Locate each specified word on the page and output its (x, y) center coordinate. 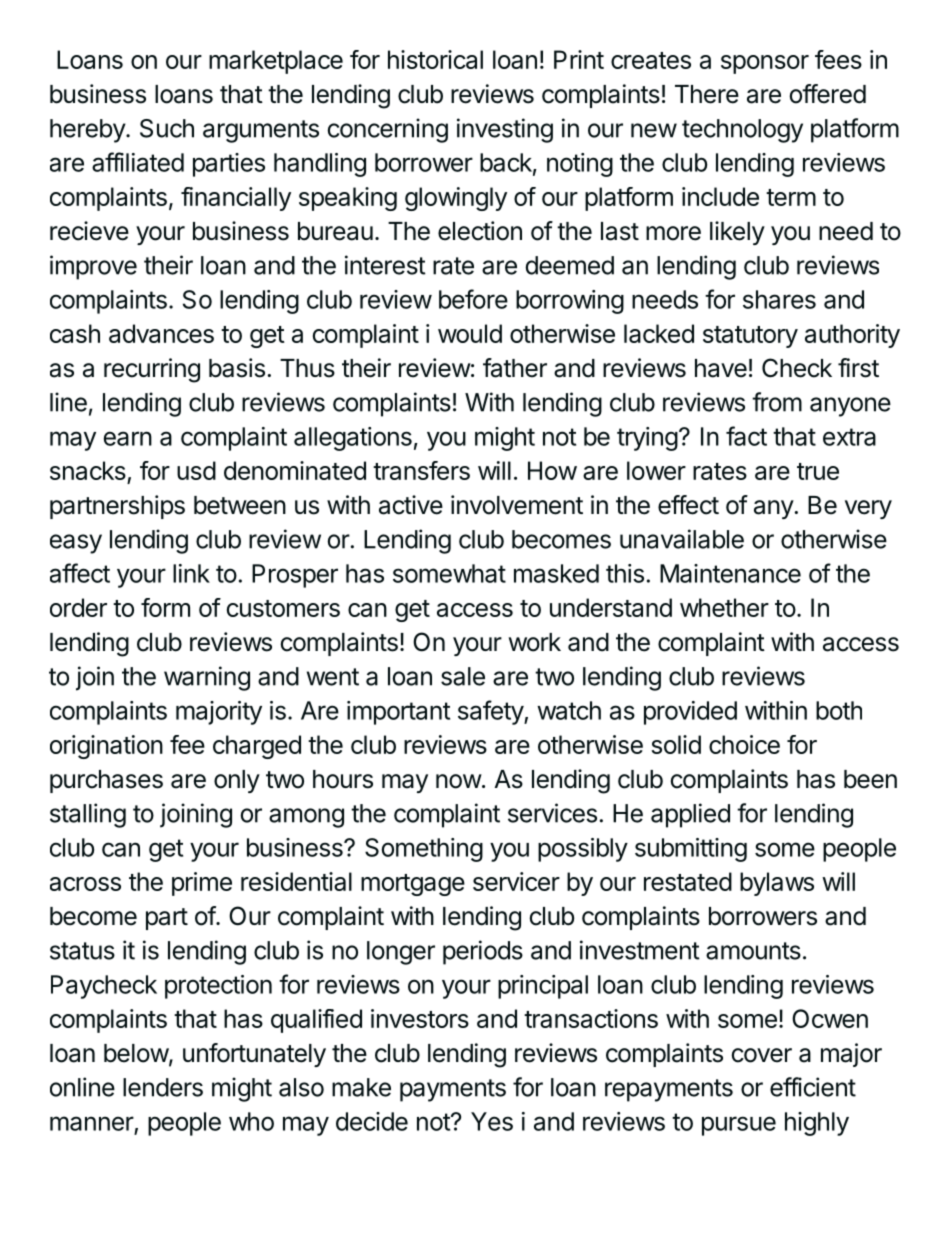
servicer (516, 881)
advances (161, 333)
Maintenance (730, 573)
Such (167, 128)
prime (202, 884)
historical (435, 59)
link (191, 573)
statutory (750, 337)
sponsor (765, 64)
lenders (163, 1087)
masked (556, 573)
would (470, 333)
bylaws (777, 884)
